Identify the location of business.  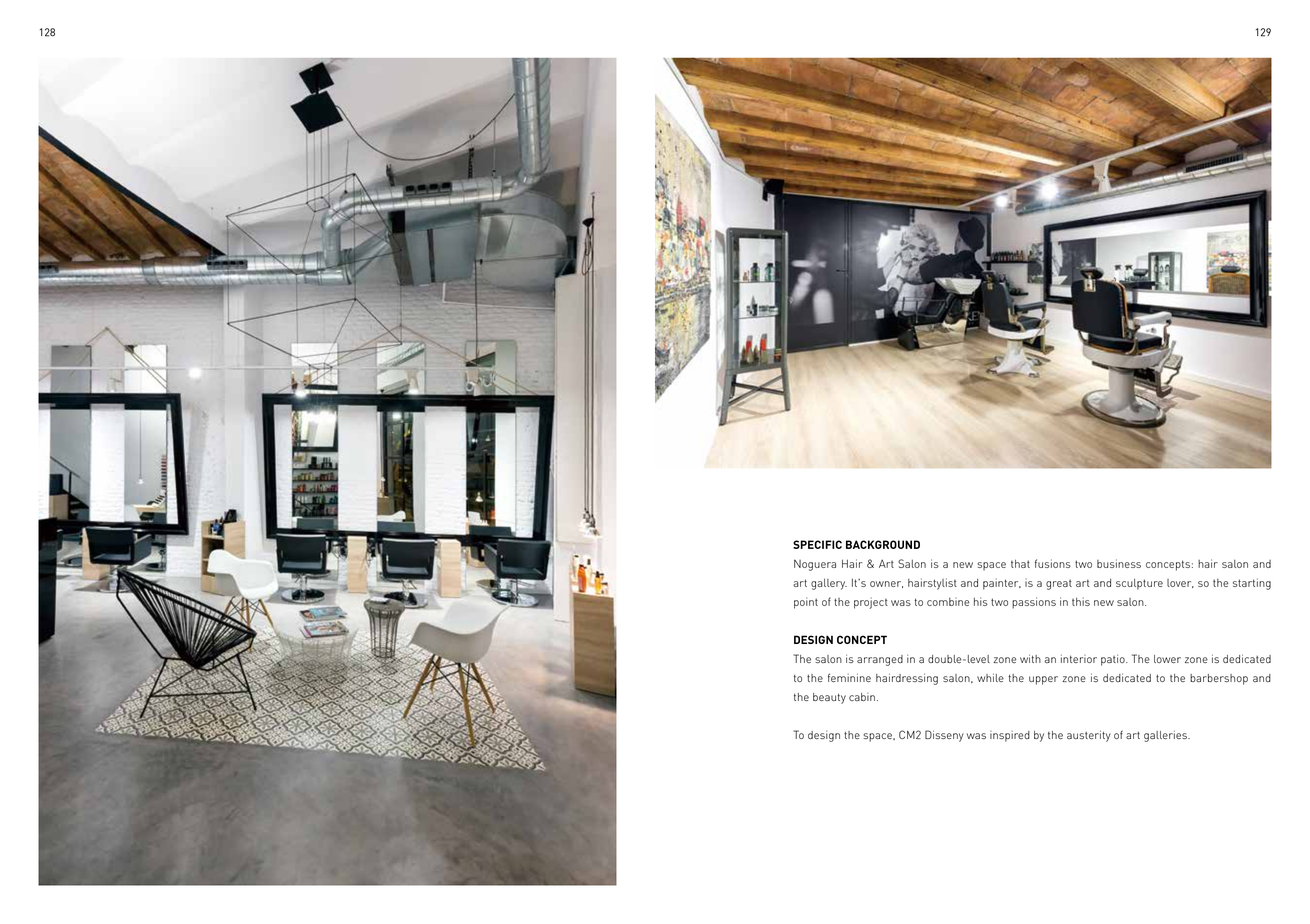
(1119, 563).
